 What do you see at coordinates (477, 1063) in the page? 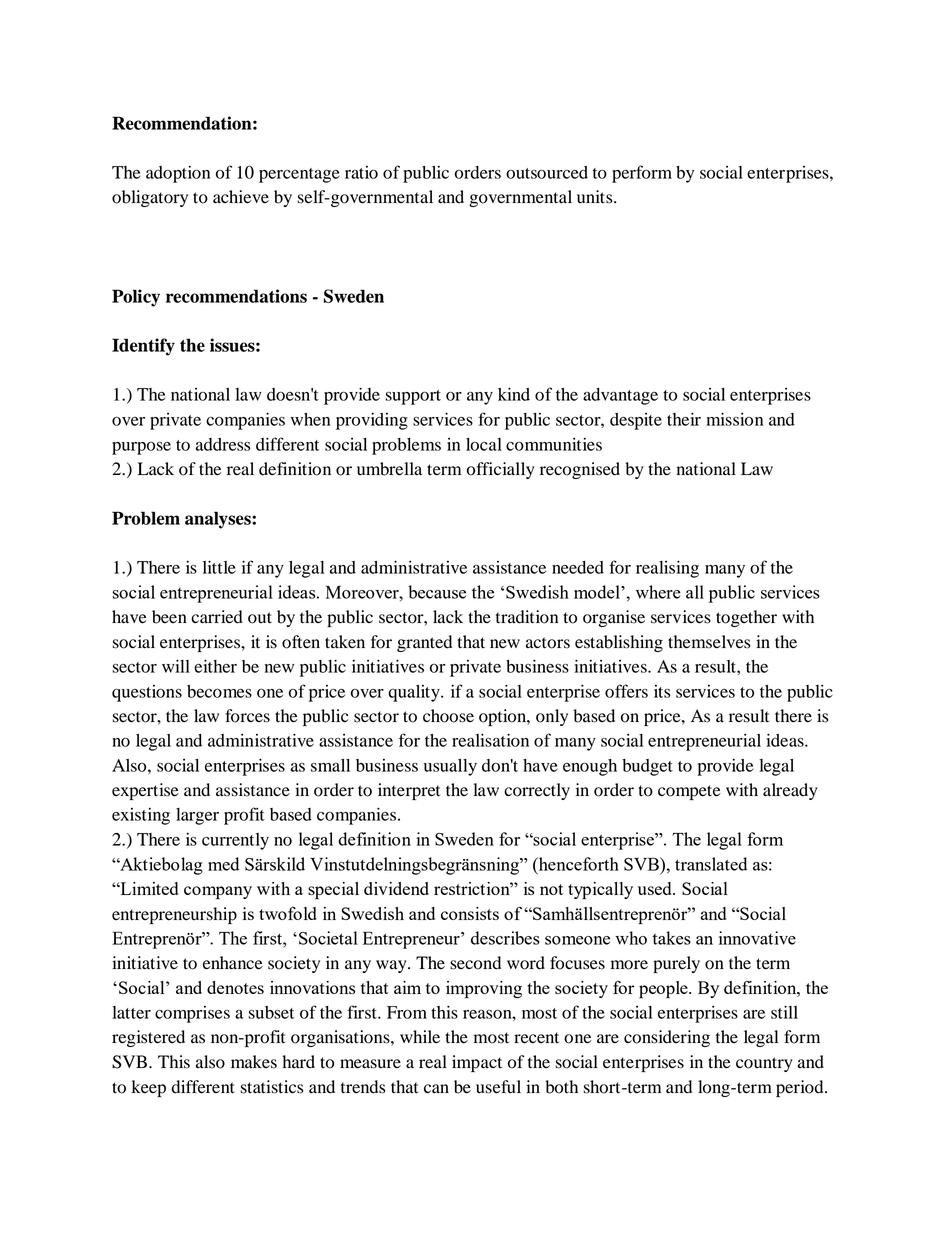
I see `impact` at bounding box center [477, 1063].
